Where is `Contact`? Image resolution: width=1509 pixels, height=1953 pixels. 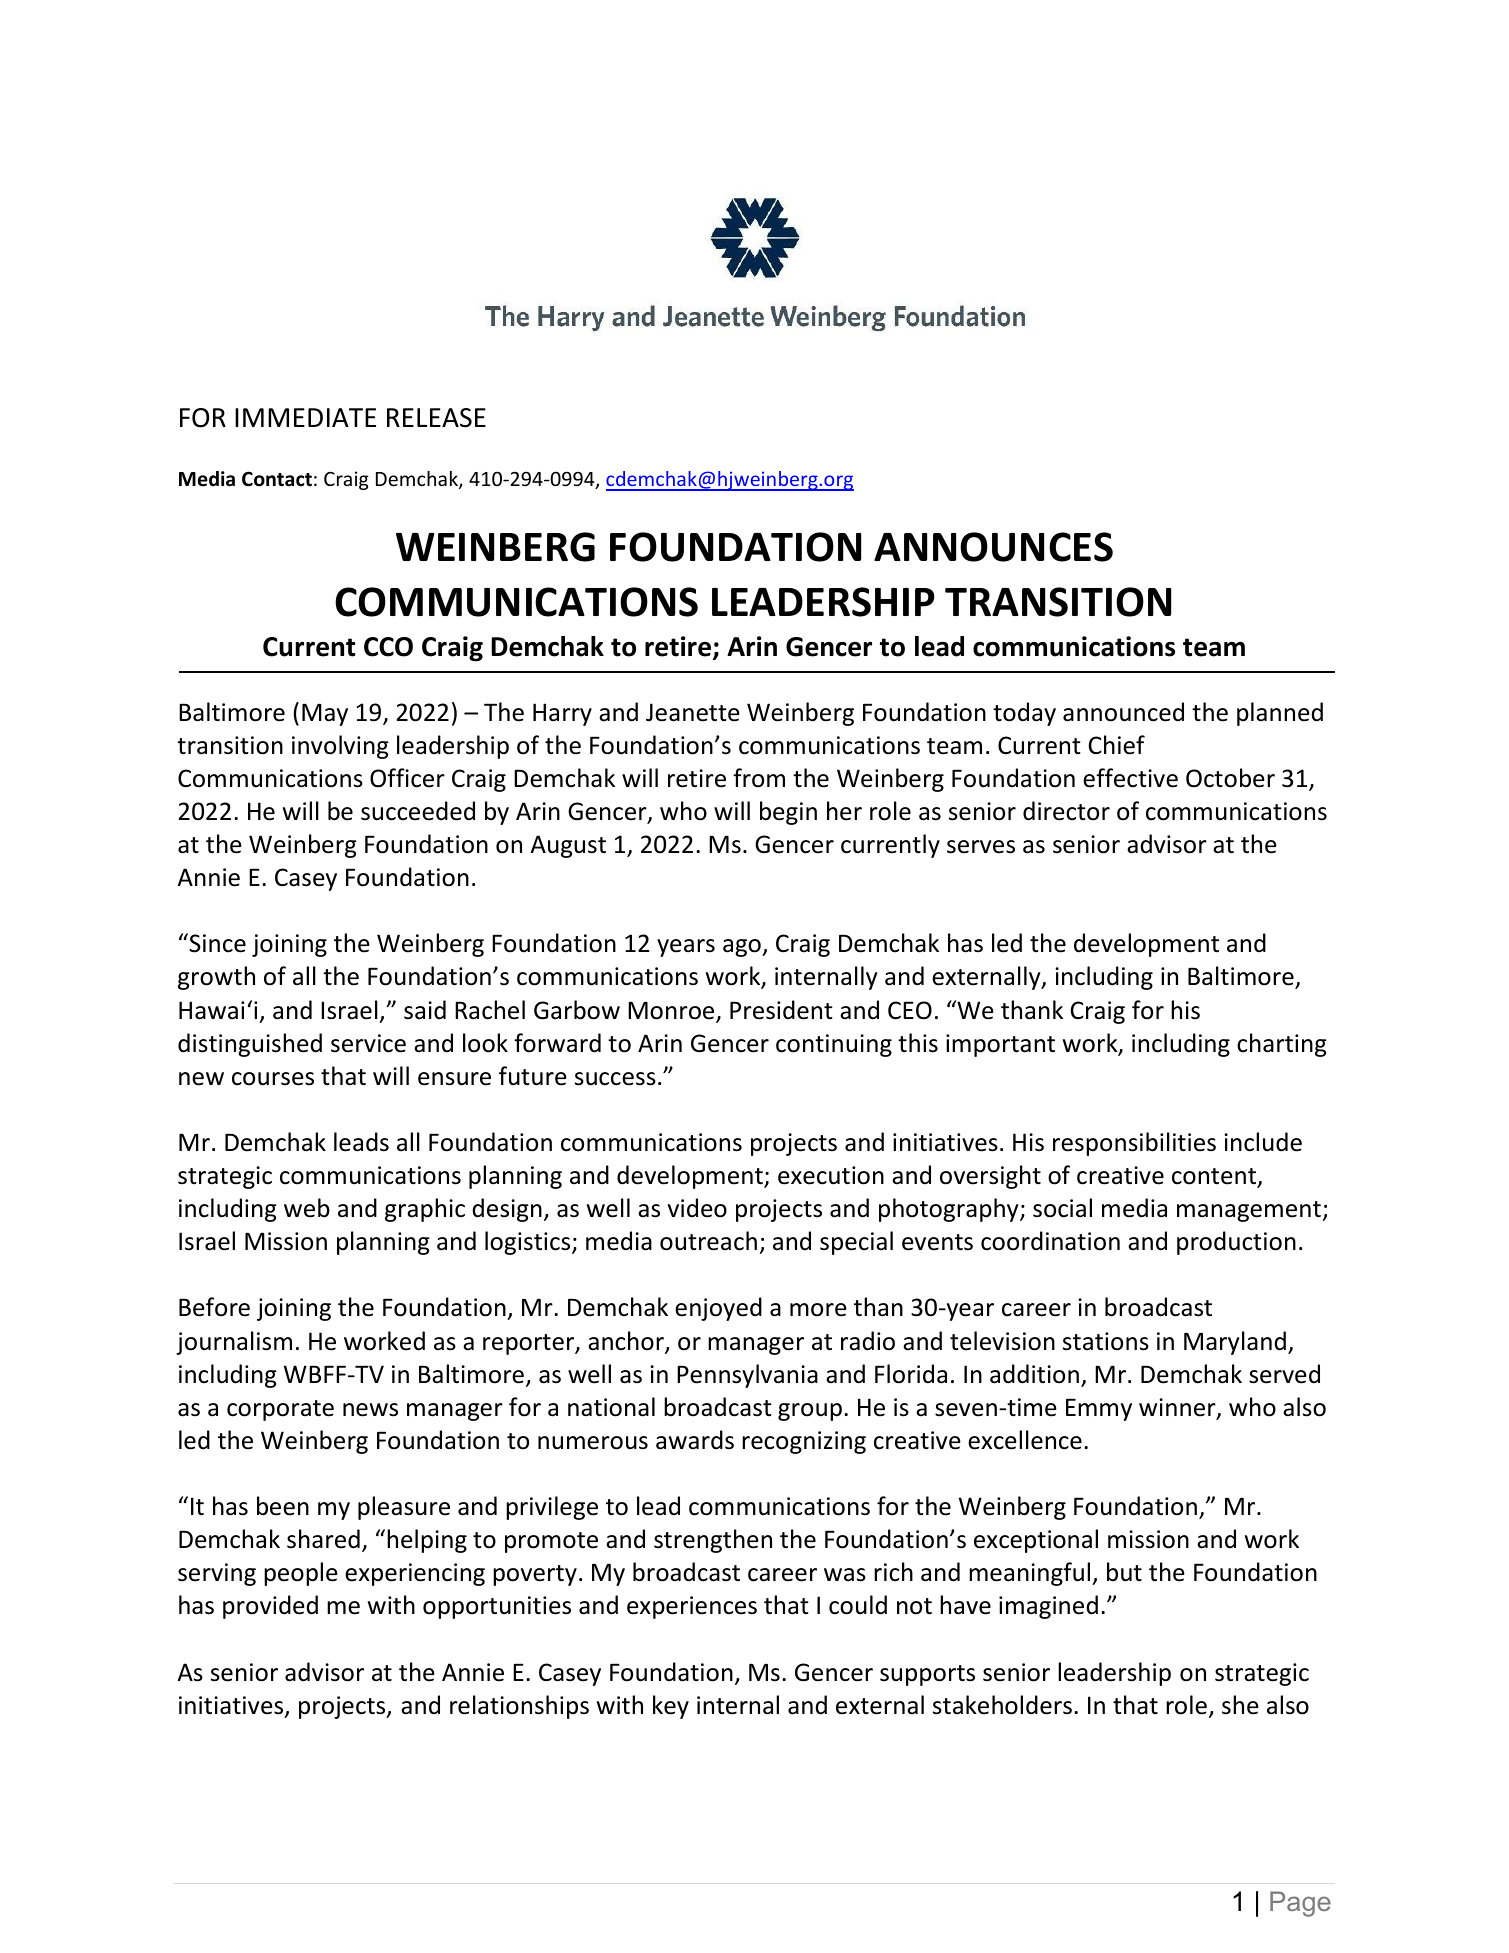 Contact is located at coordinates (277, 479).
